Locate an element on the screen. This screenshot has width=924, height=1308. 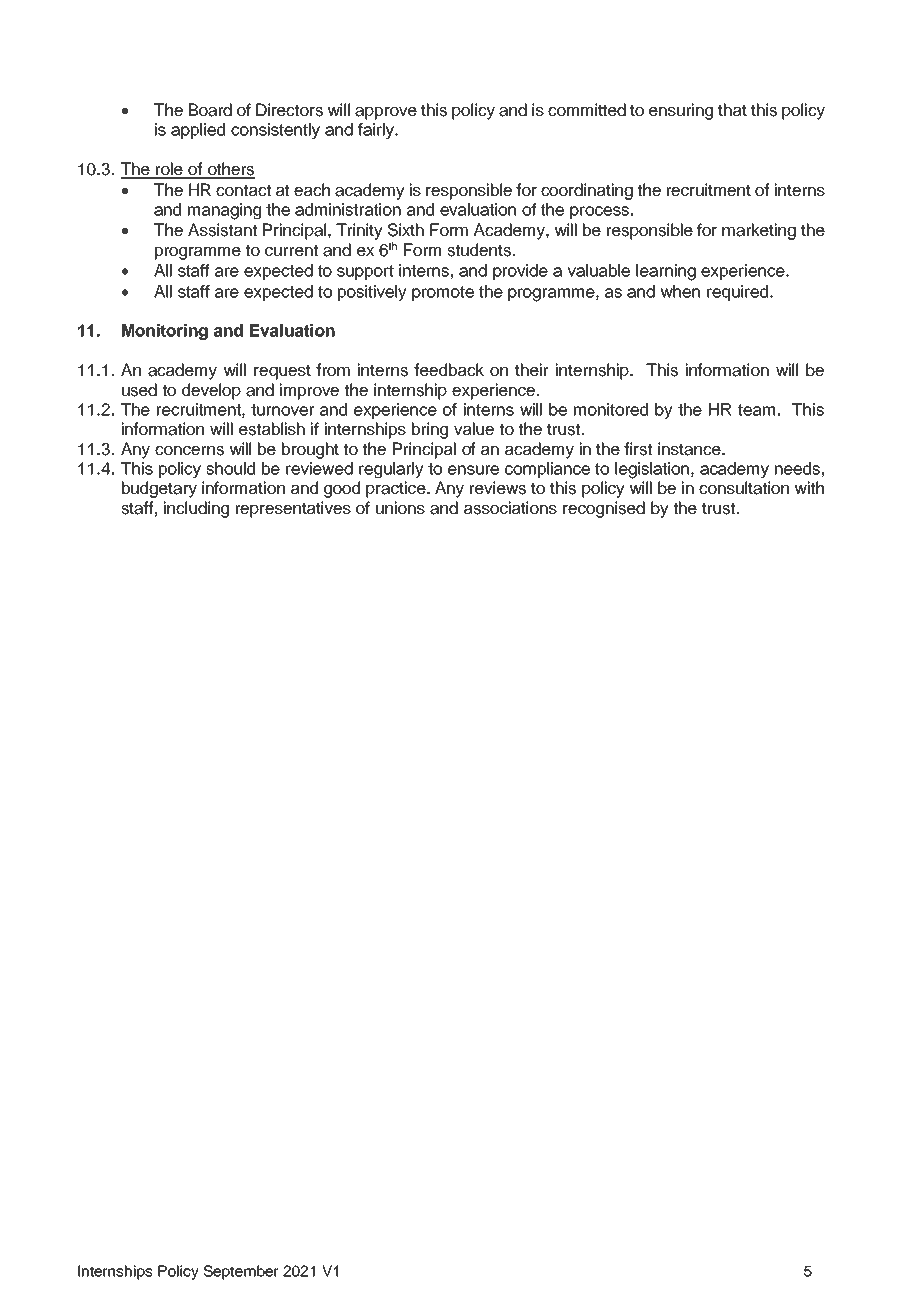
including is located at coordinates (196, 509).
